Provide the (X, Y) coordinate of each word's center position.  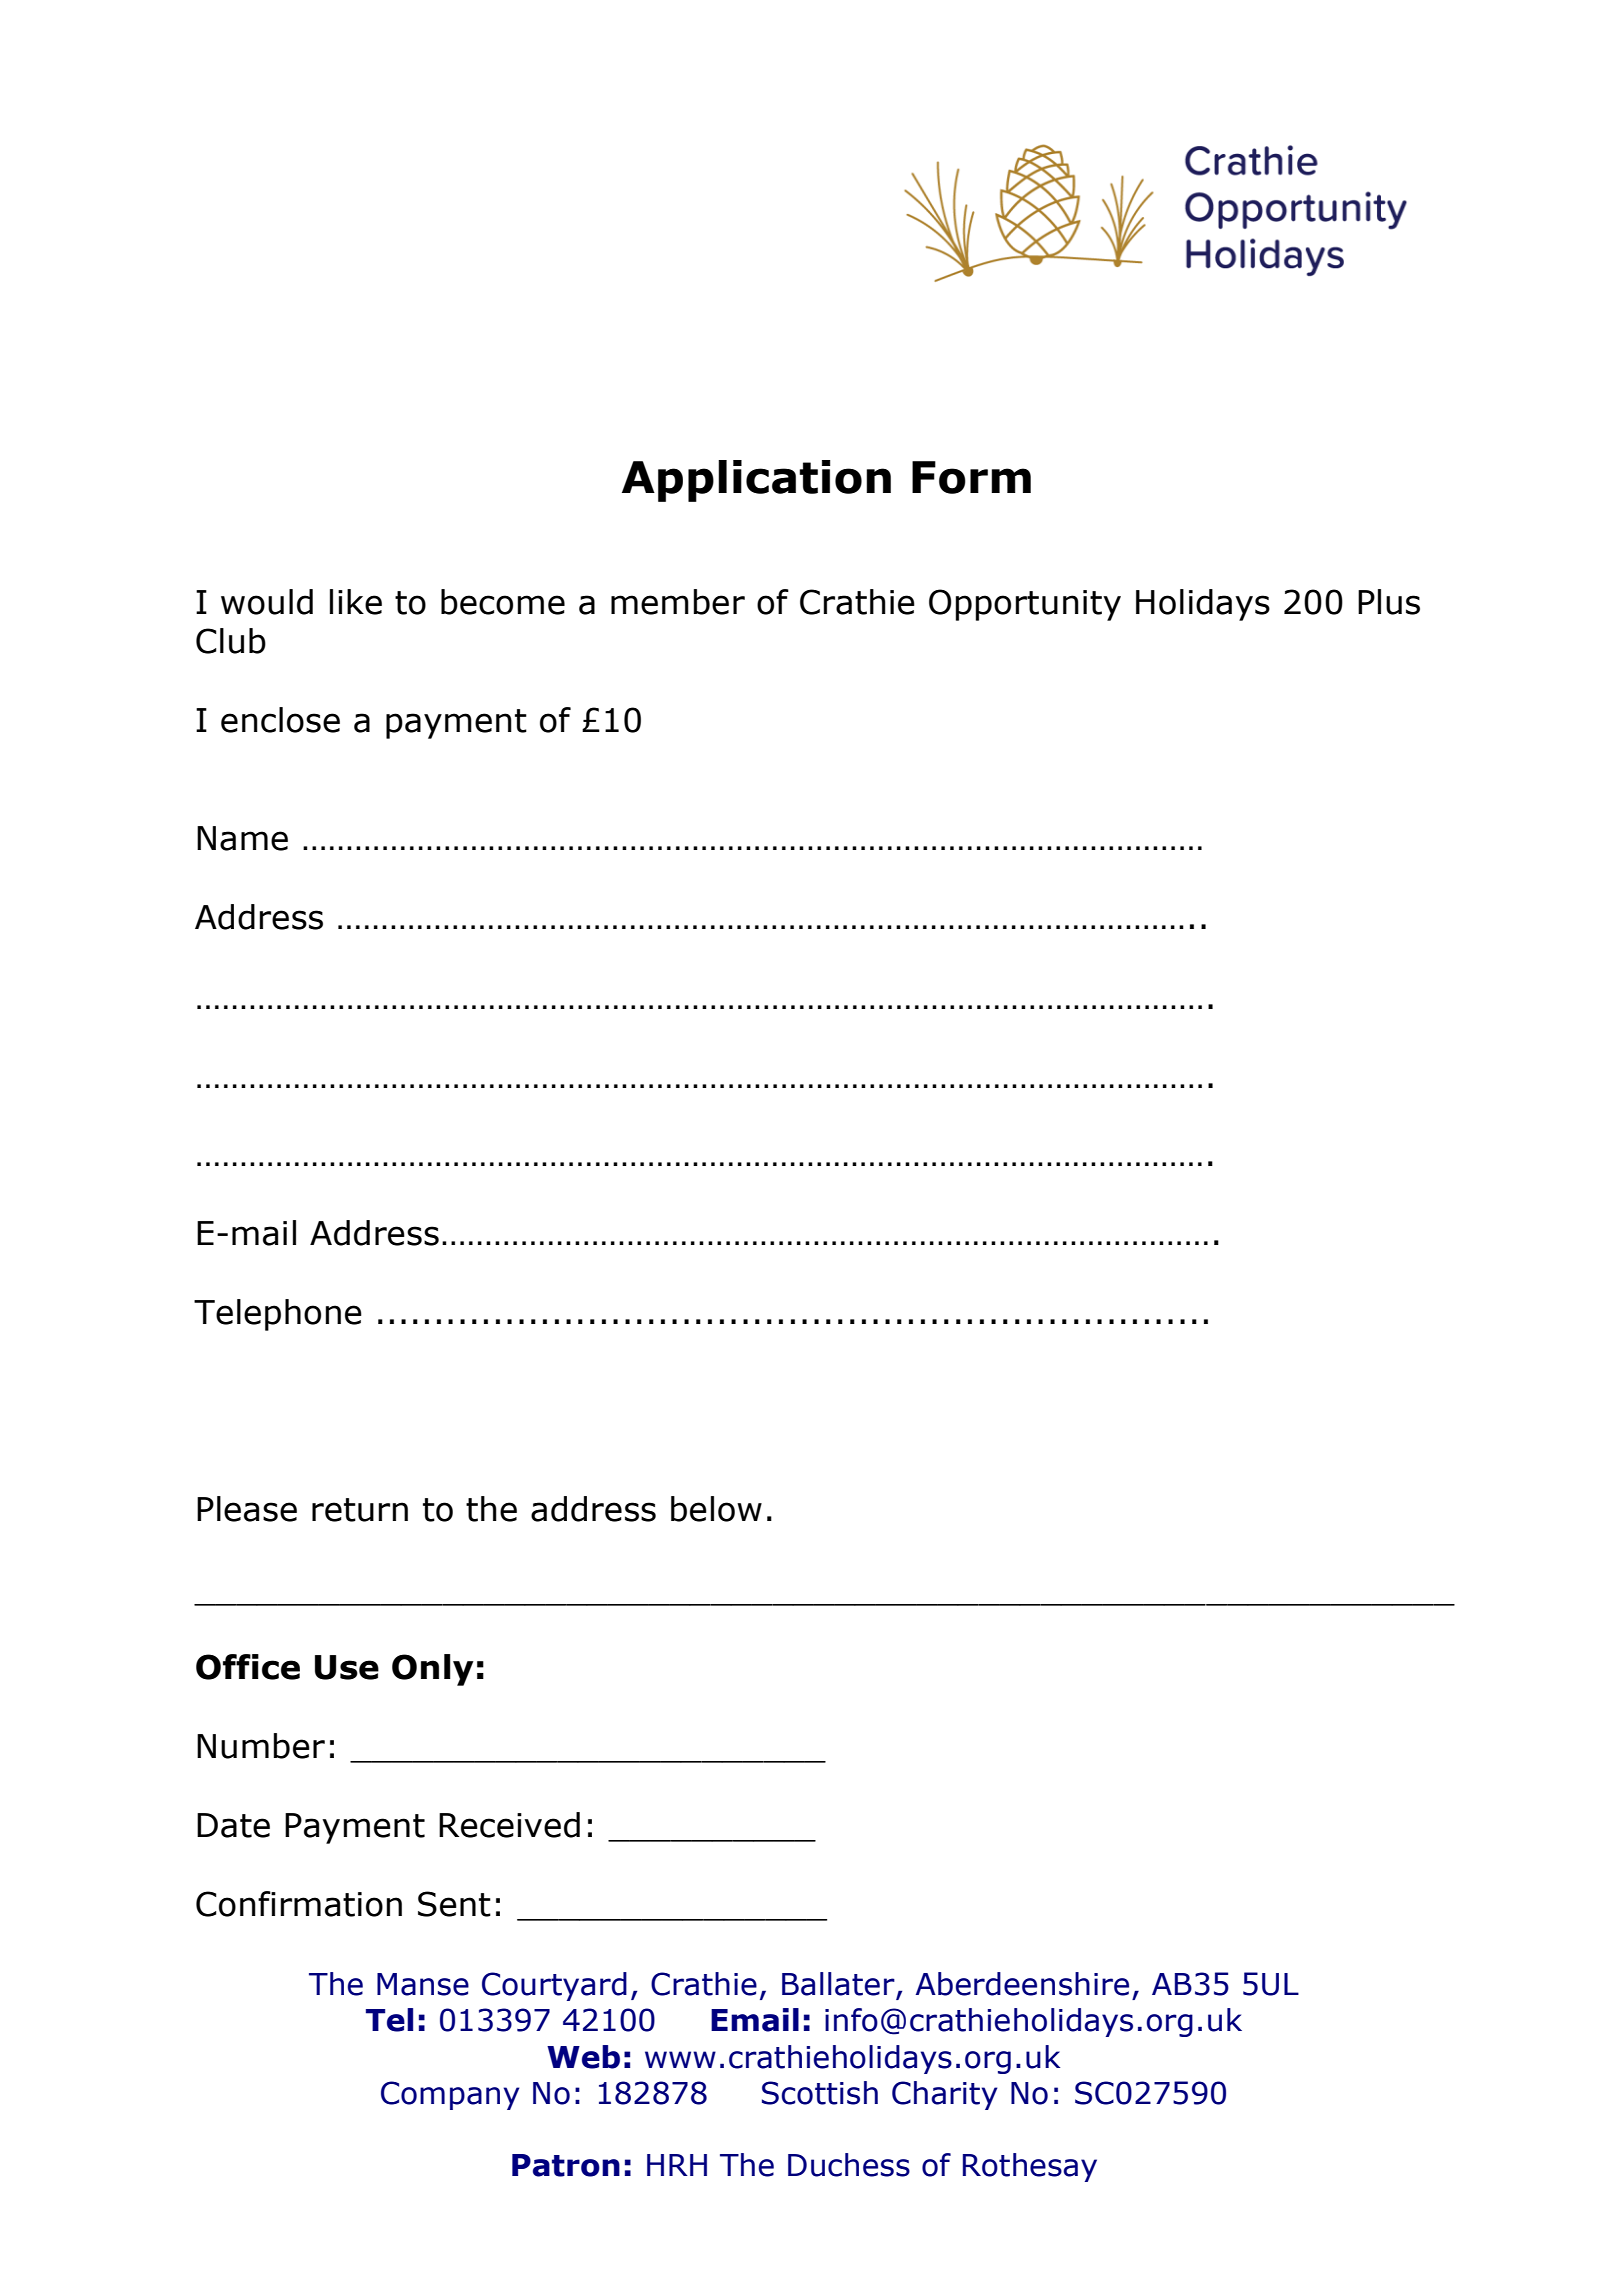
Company (450, 2095)
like (356, 602)
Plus (1389, 602)
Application (756, 481)
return (360, 1510)
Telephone (278, 1315)
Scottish (820, 2093)
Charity (945, 2095)
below (716, 1509)
